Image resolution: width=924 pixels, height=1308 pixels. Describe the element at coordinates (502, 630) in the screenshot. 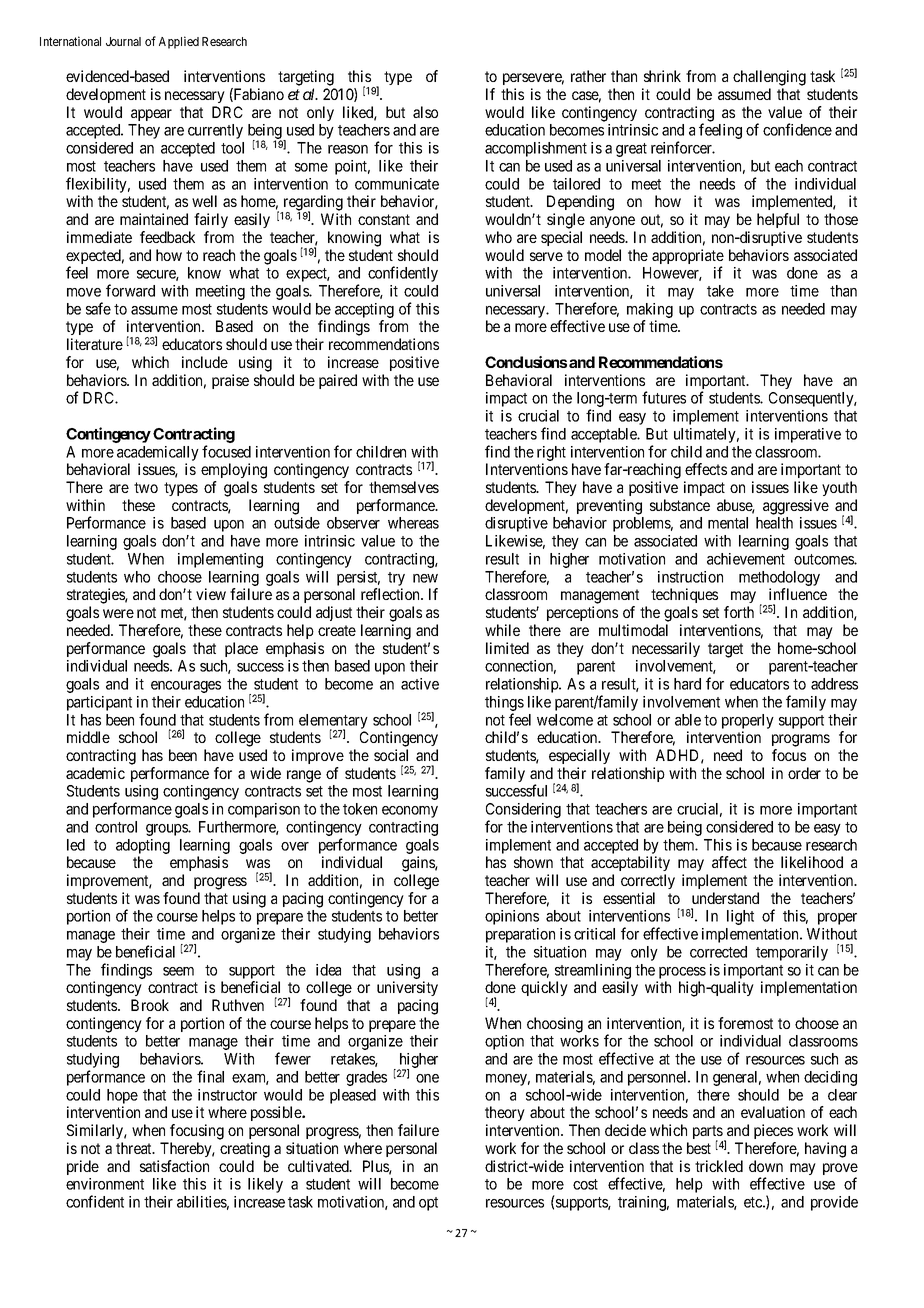

I see `while` at that location.
